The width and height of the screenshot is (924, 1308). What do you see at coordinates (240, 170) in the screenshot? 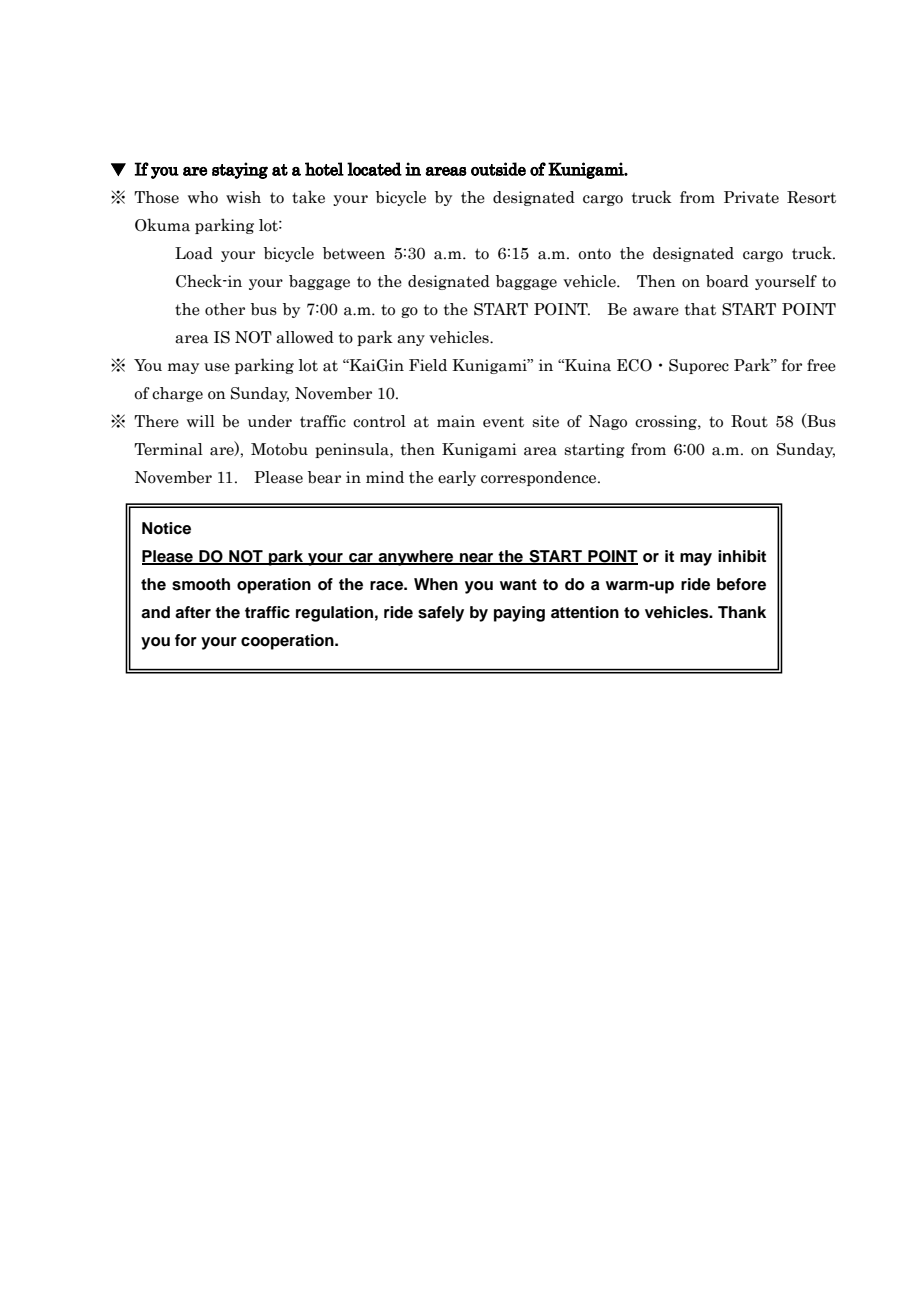
I see `staying` at bounding box center [240, 170].
